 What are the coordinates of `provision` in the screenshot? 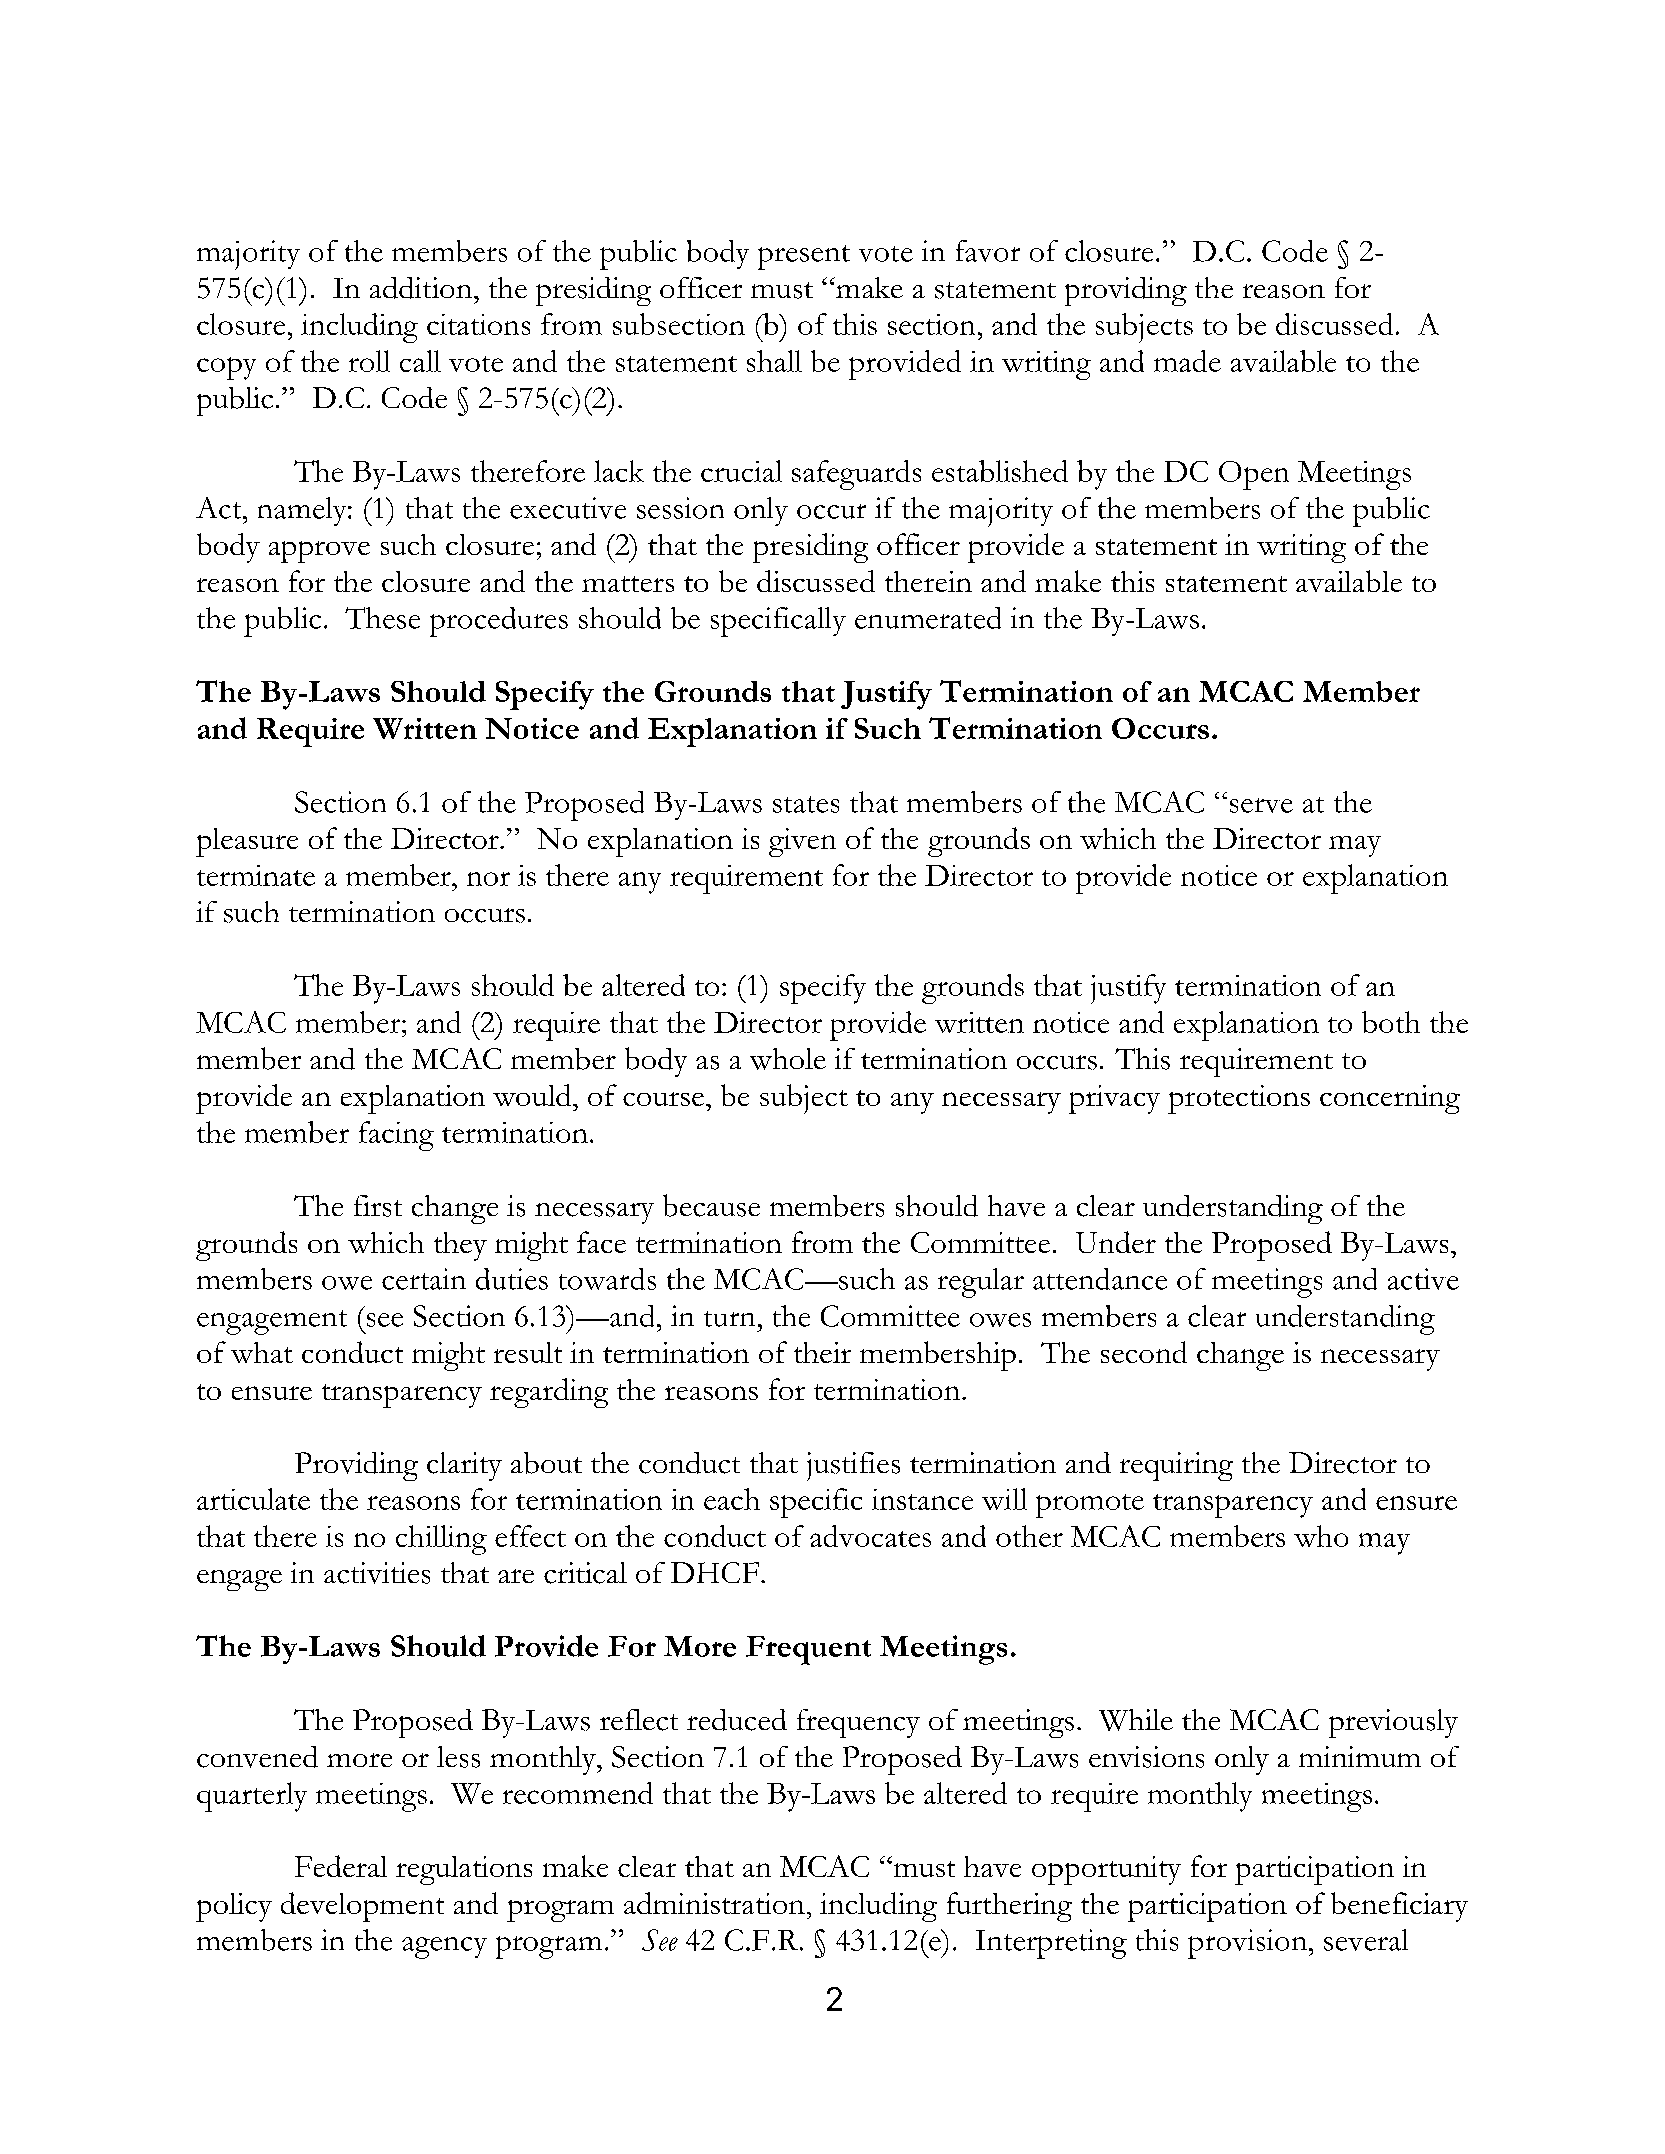 It's located at (1247, 1944).
